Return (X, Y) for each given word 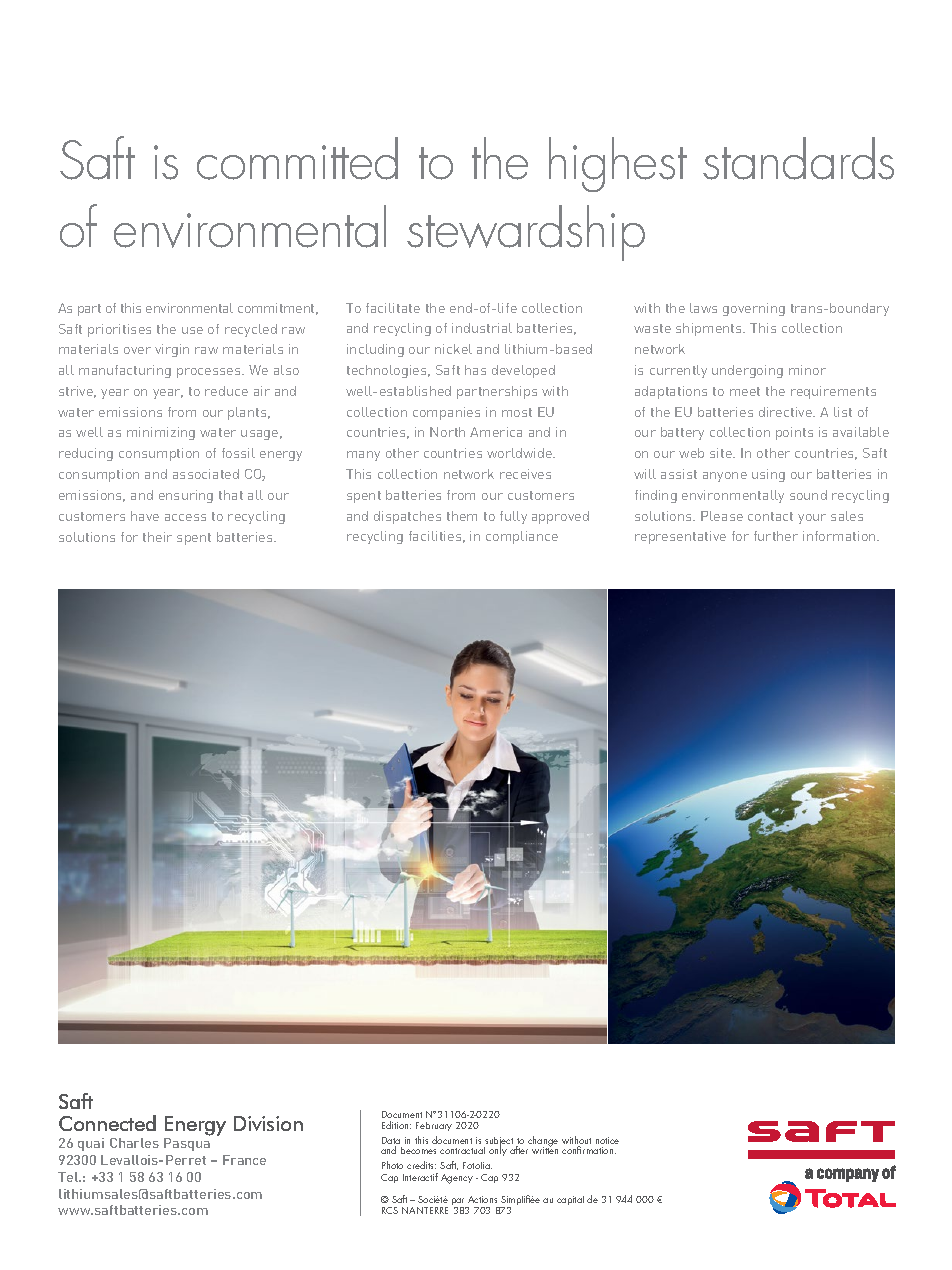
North (447, 432)
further (776, 536)
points (794, 433)
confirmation (589, 1150)
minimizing (161, 433)
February (434, 1126)
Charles (134, 1143)
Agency (457, 1179)
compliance (522, 537)
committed (297, 158)
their (157, 537)
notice (607, 1140)
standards (798, 158)
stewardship (526, 233)
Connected (107, 1123)
